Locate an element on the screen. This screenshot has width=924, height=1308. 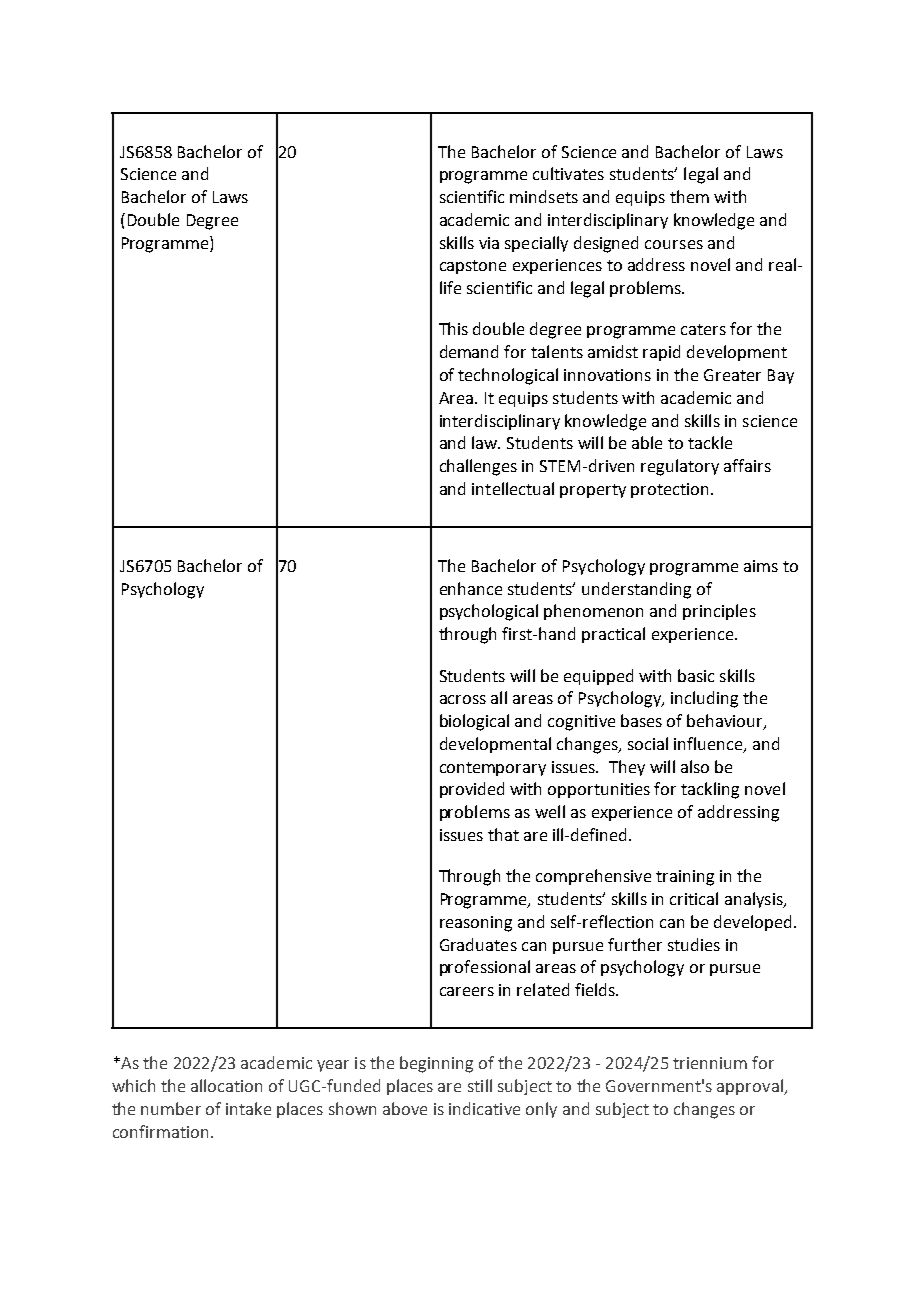
allocation is located at coordinates (226, 1085).
